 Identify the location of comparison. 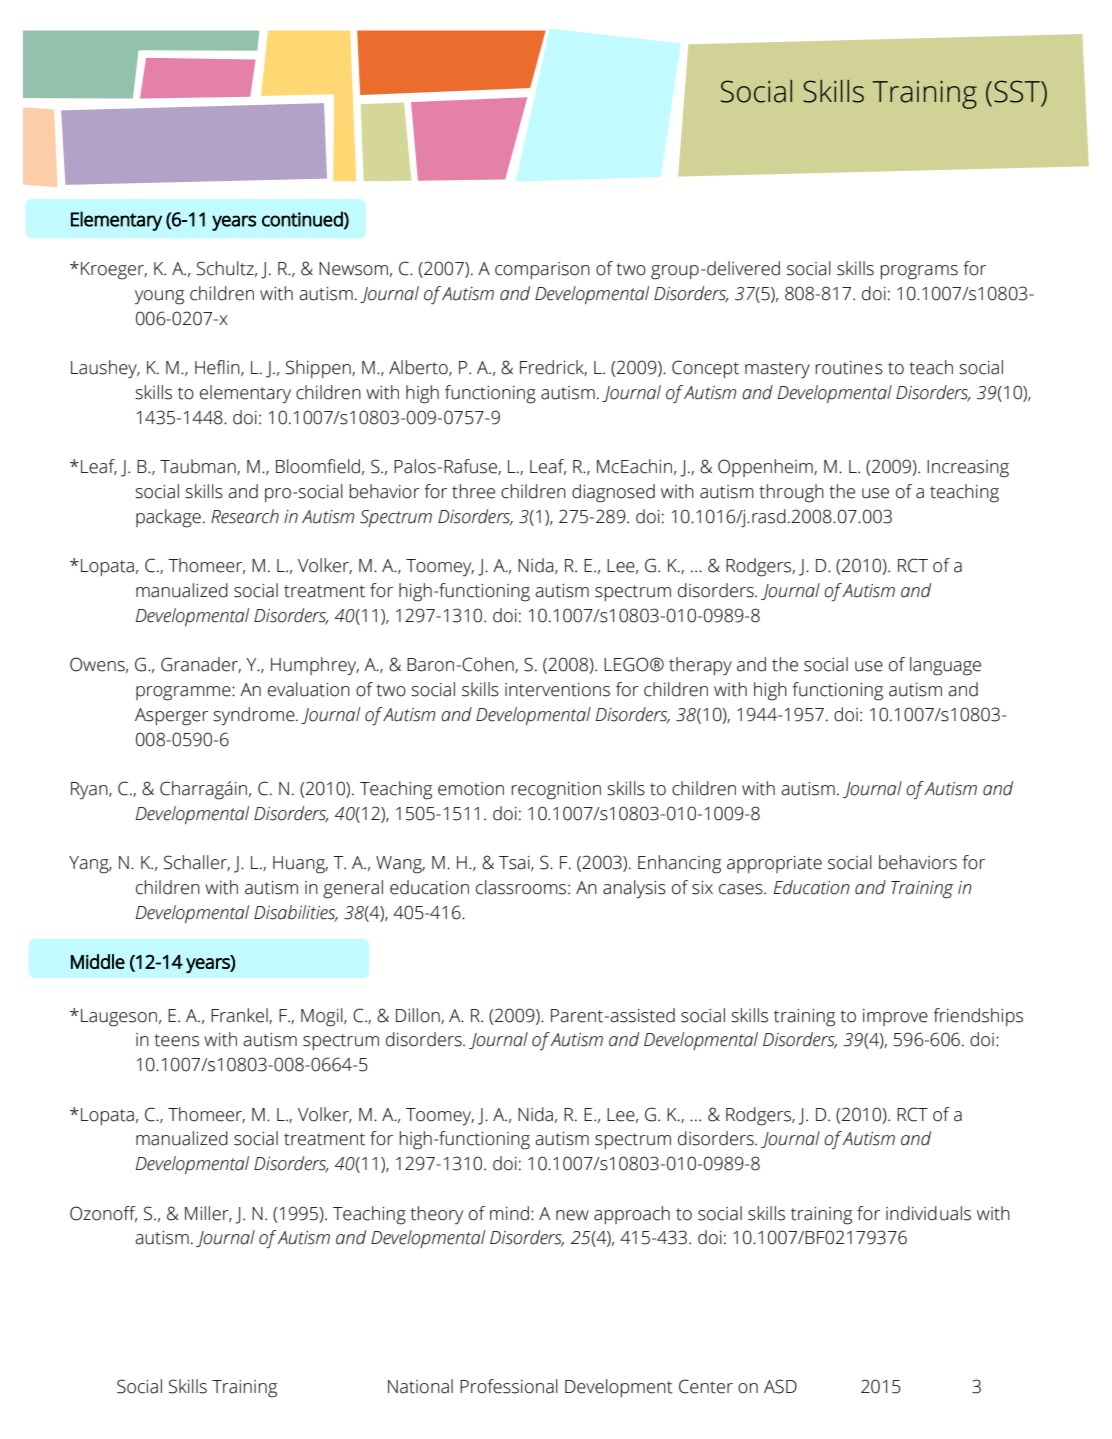
(542, 270).
